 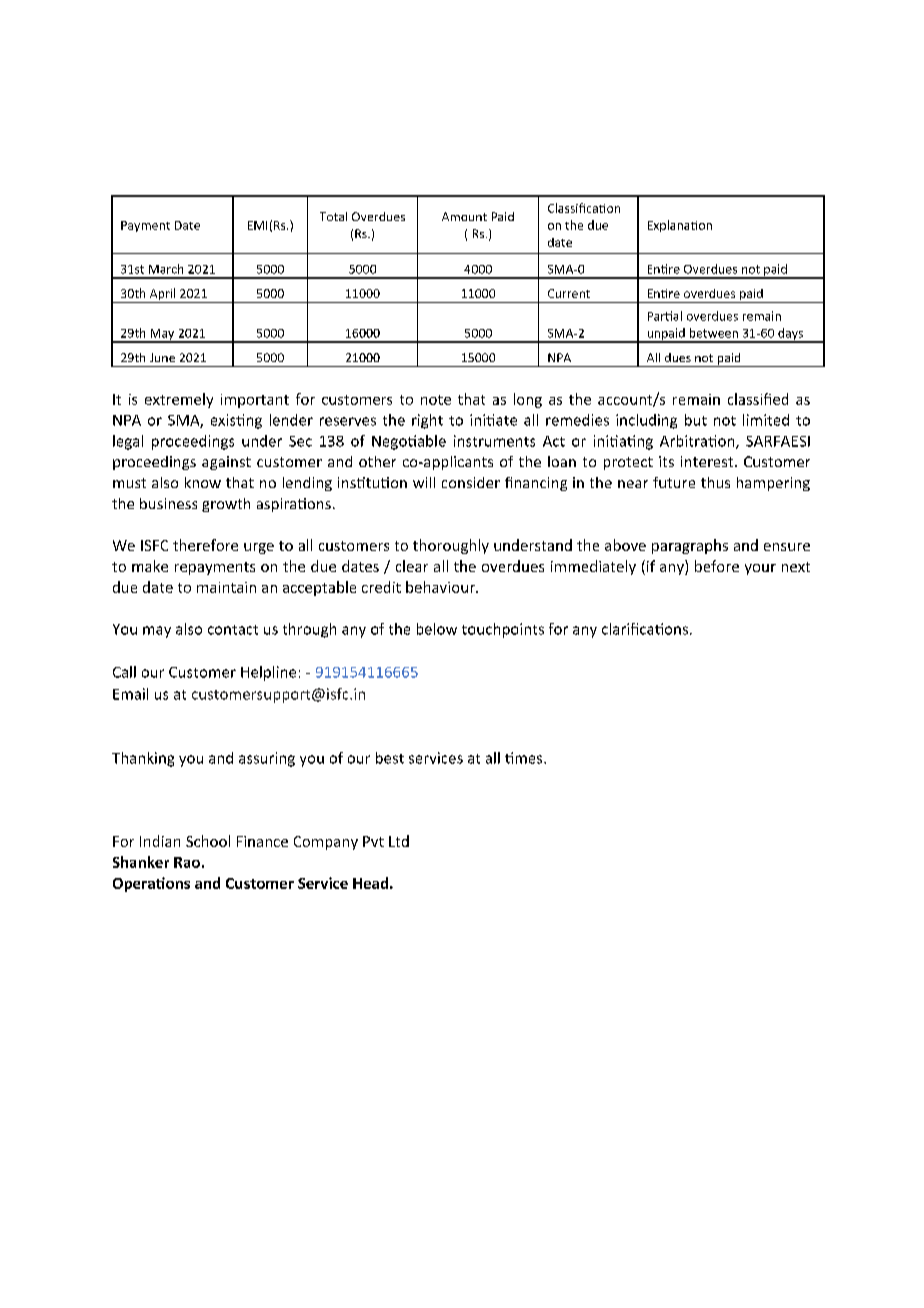 What do you see at coordinates (464, 216) in the page?
I see `Amount` at bounding box center [464, 216].
